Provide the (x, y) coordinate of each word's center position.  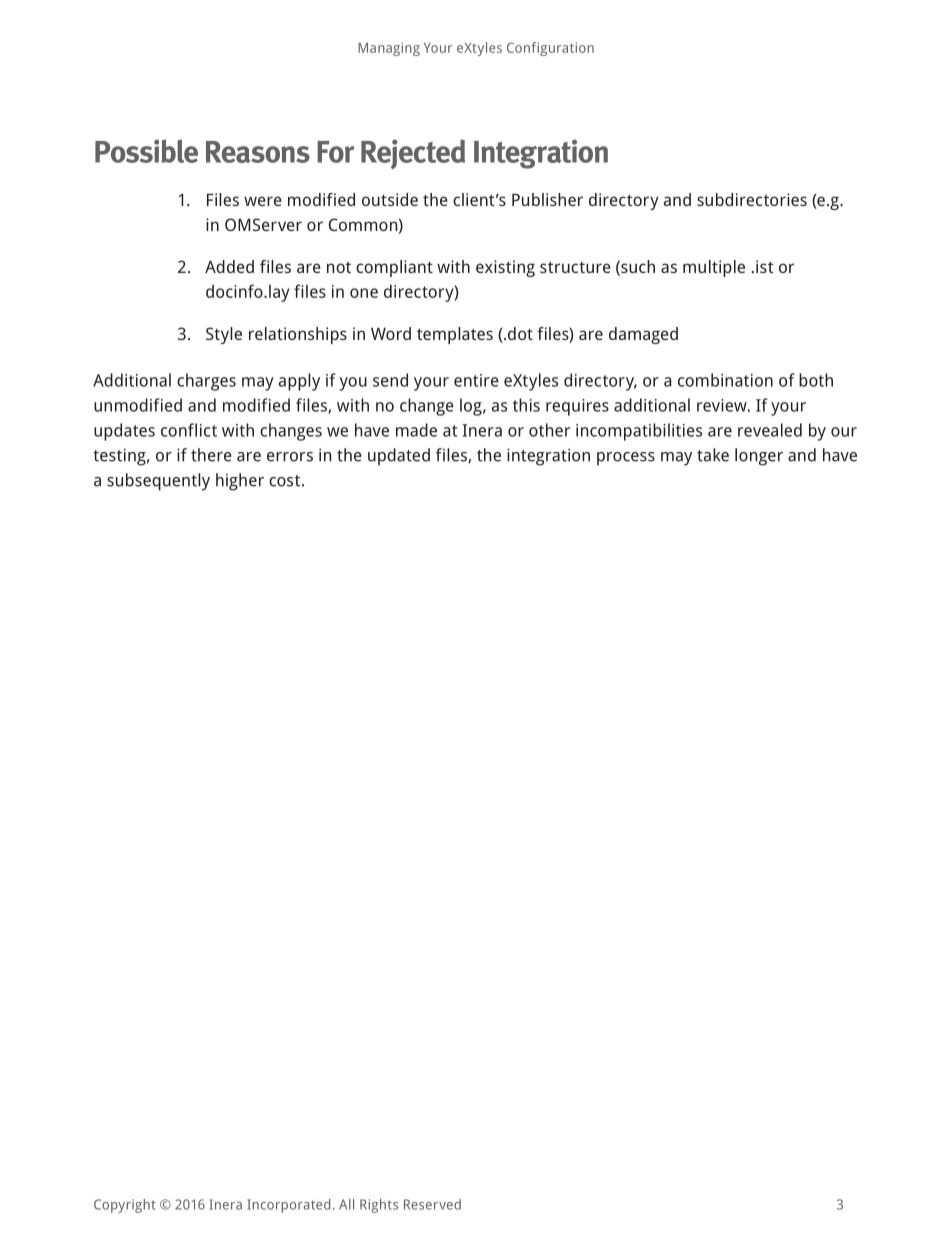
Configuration (550, 49)
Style (224, 335)
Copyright (125, 1206)
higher (240, 482)
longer (759, 457)
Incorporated (288, 1206)
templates (455, 335)
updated (399, 457)
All (346, 1204)
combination (725, 380)
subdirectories (752, 199)
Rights (379, 1206)
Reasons (258, 152)
